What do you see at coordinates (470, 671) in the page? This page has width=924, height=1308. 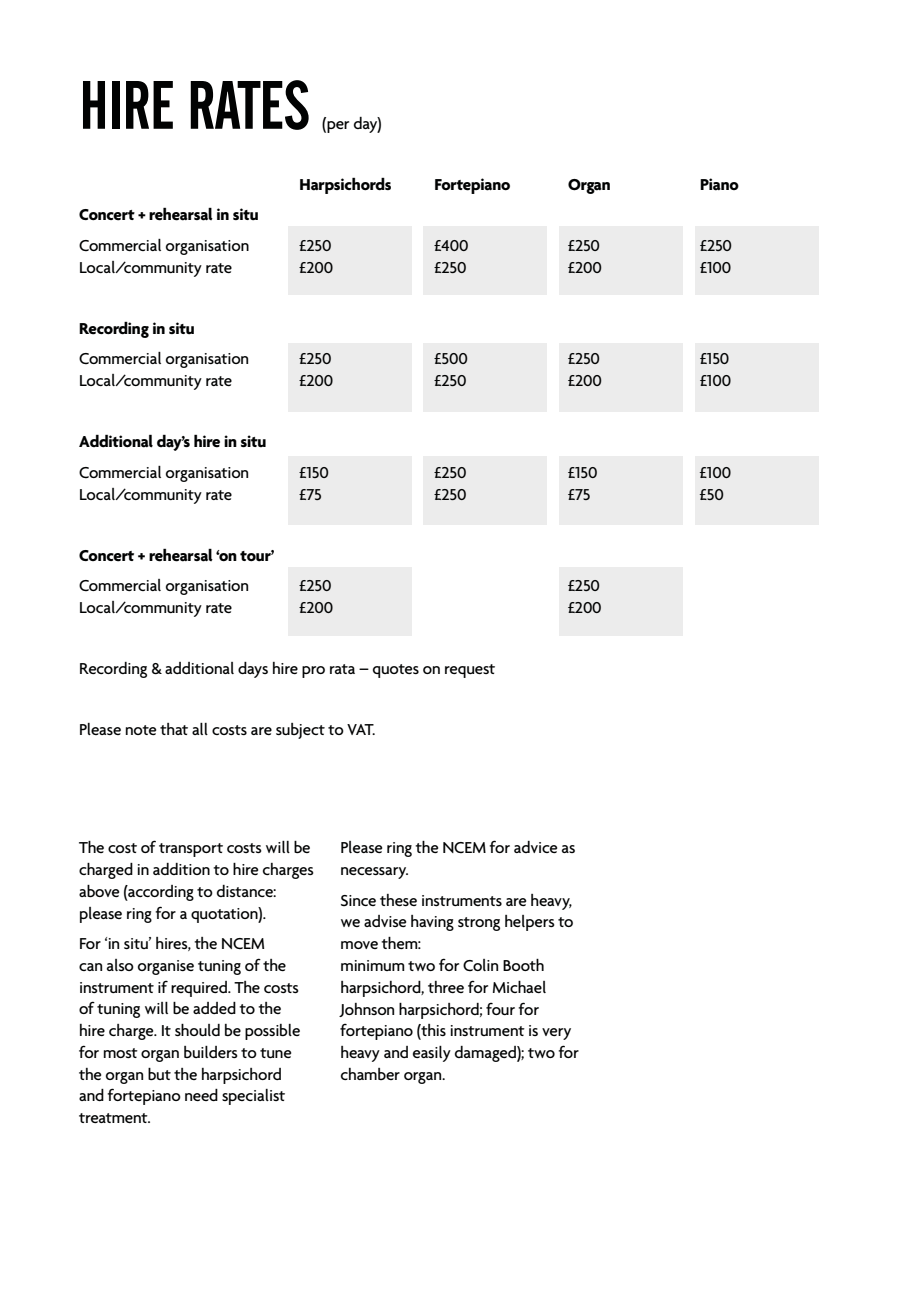 I see `request` at bounding box center [470, 671].
